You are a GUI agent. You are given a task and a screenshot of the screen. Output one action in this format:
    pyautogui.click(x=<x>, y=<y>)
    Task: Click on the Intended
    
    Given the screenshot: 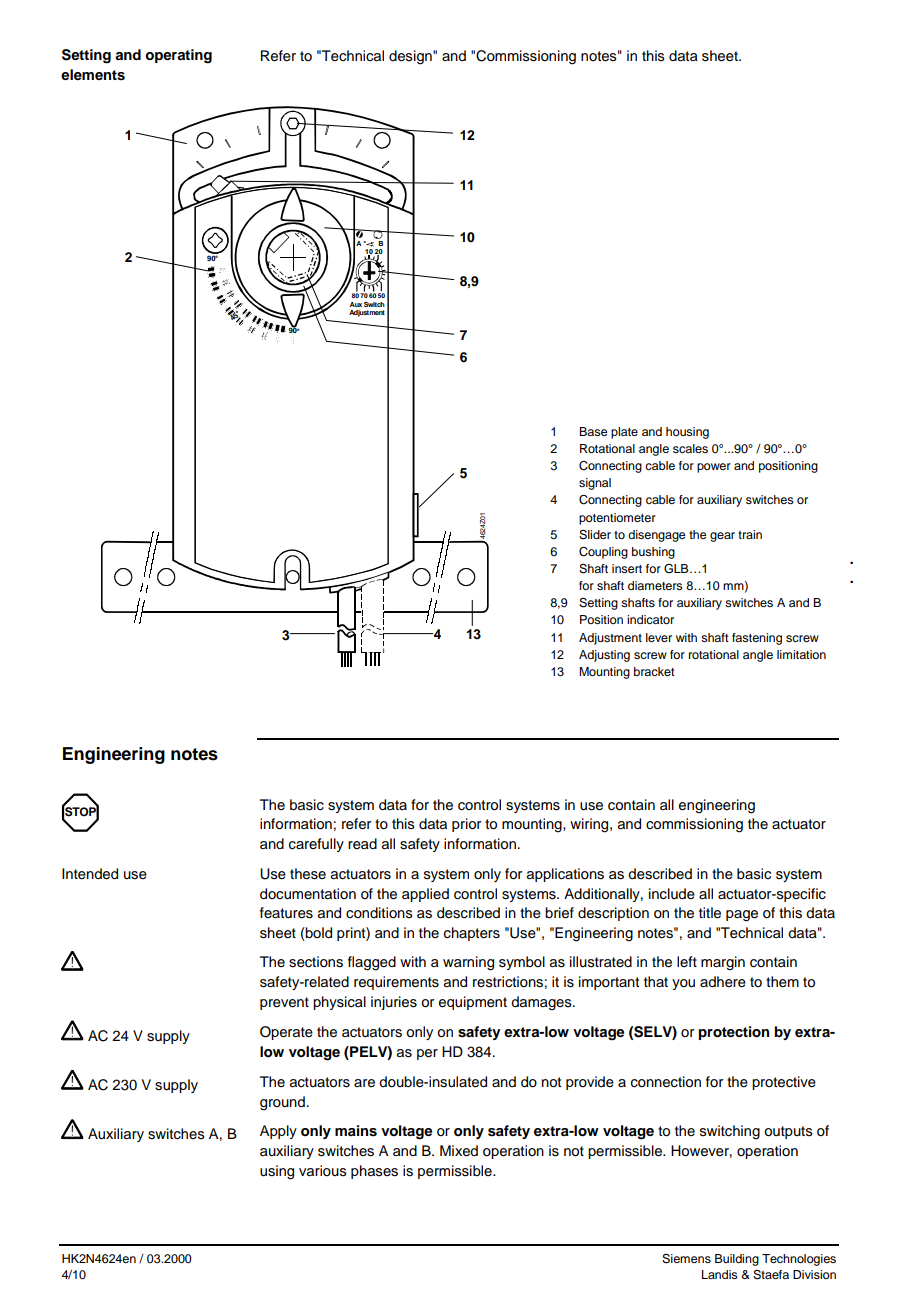 What is the action you would take?
    pyautogui.click(x=90, y=874)
